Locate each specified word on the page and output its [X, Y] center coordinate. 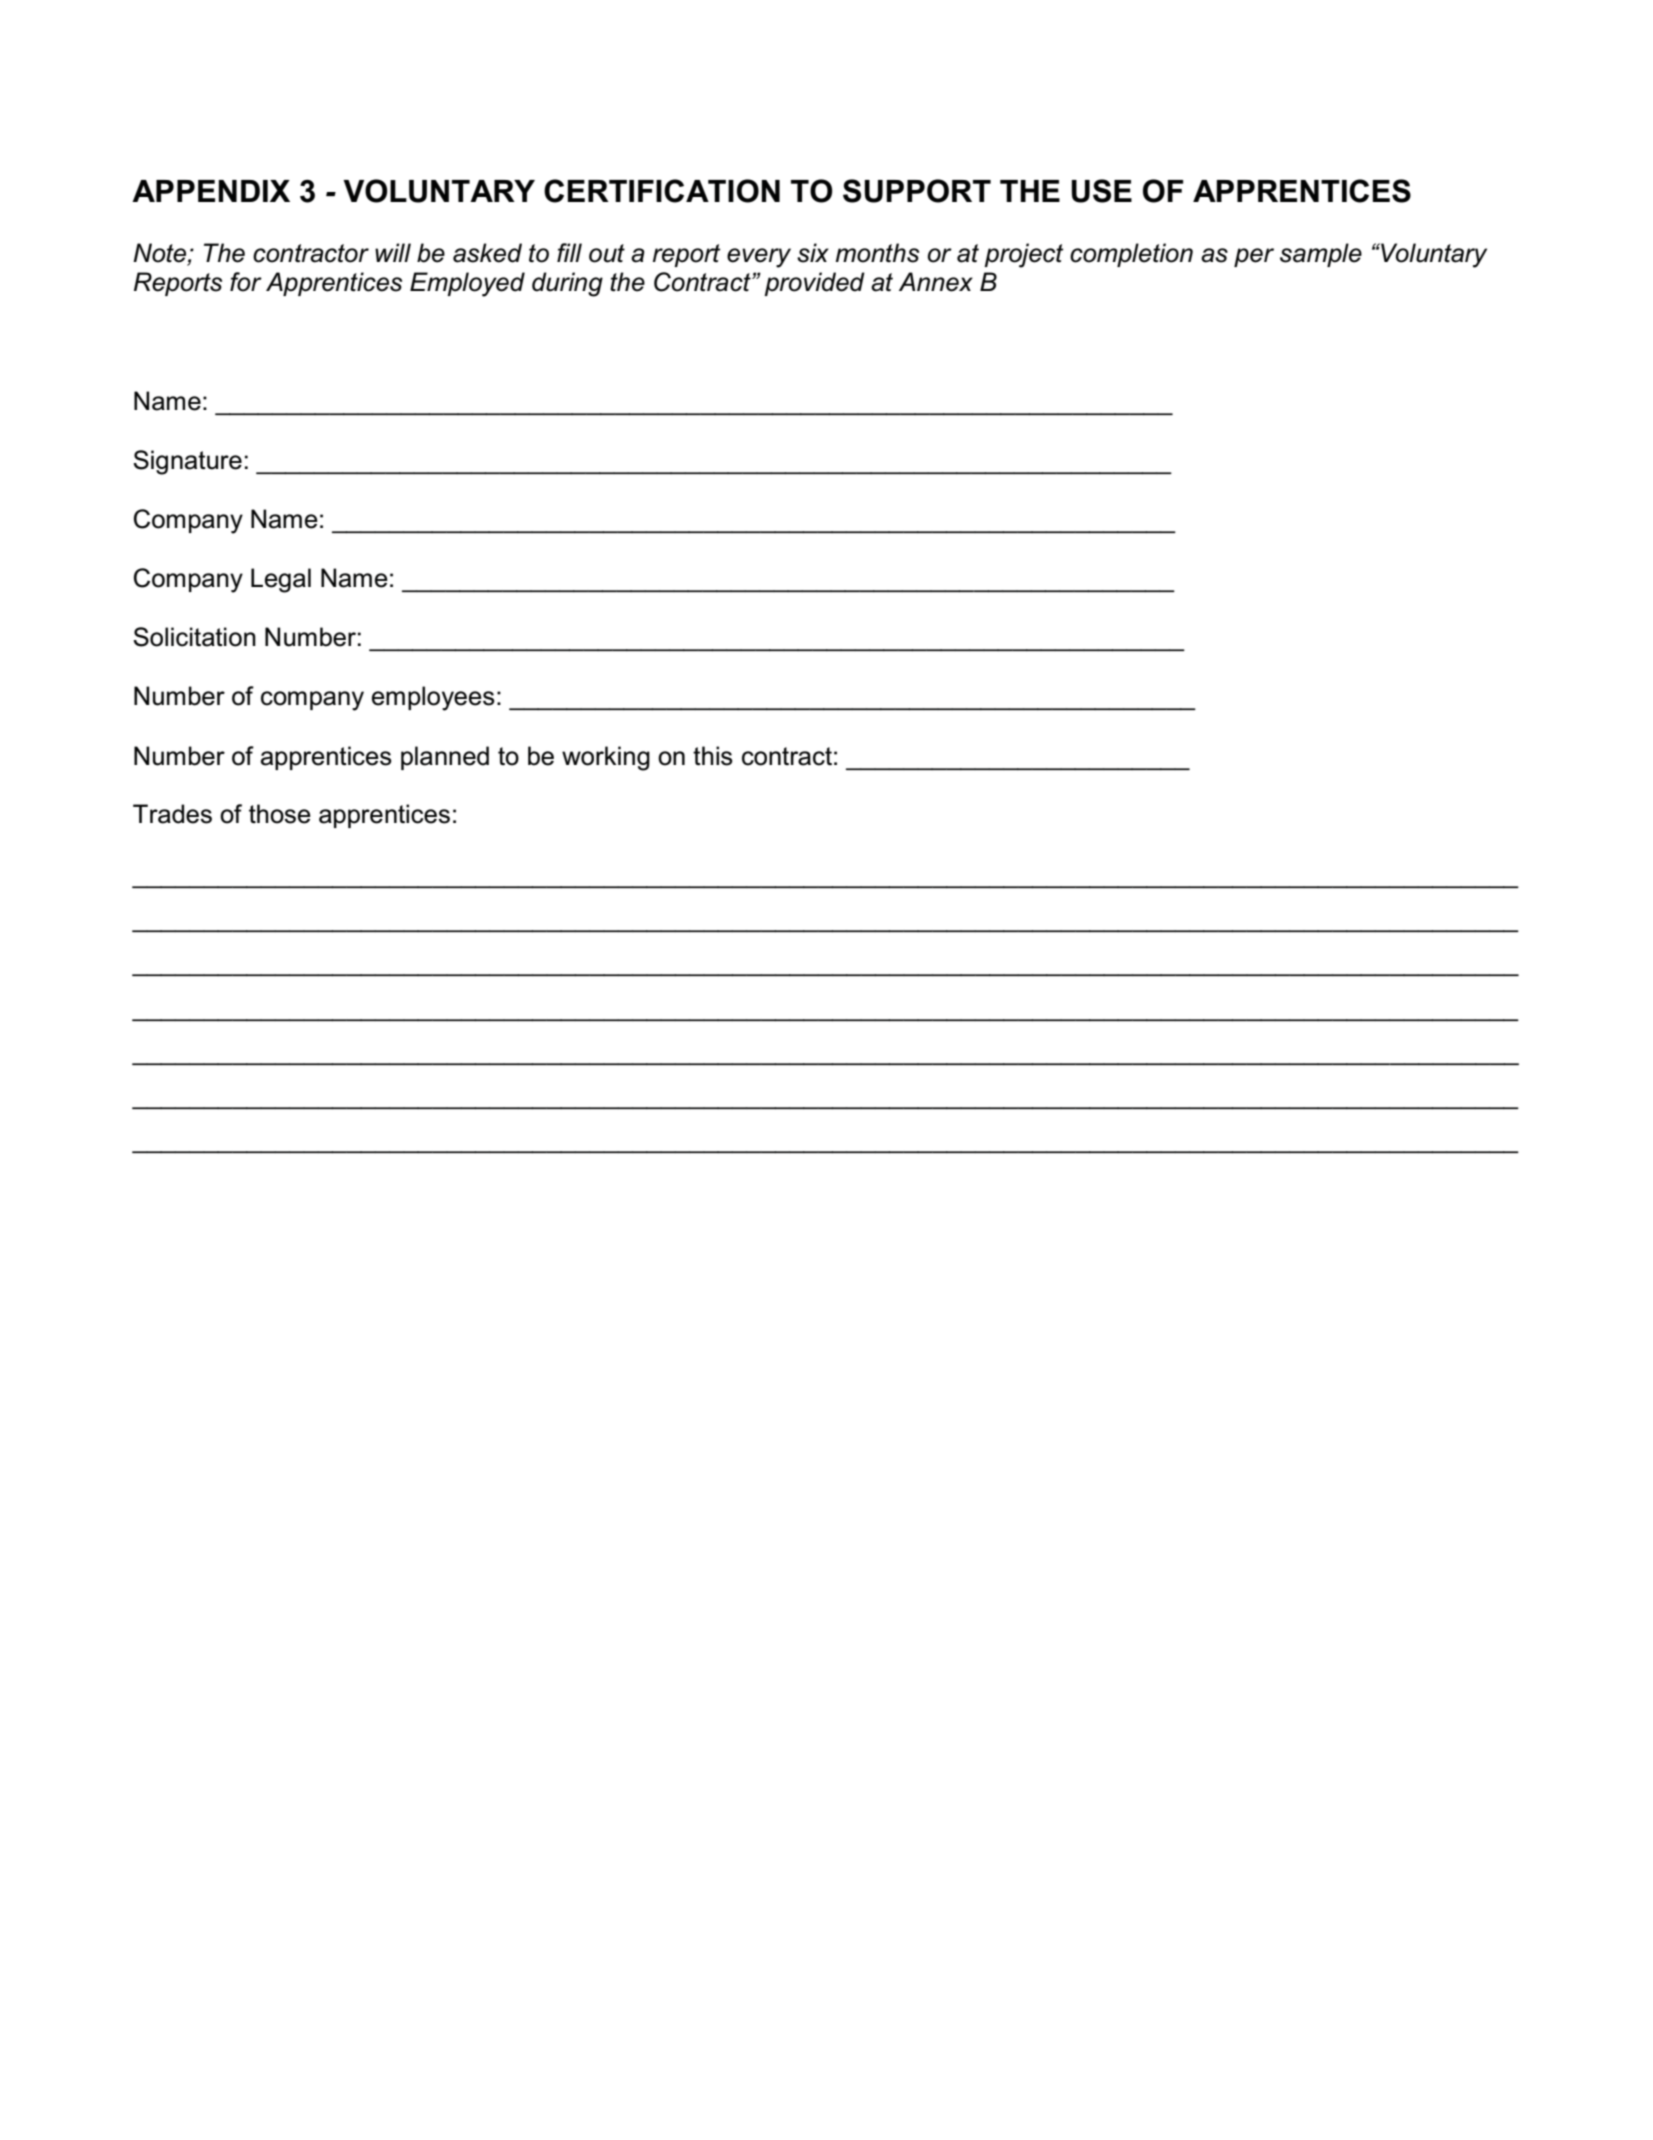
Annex [936, 282]
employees [433, 698]
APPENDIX [211, 191]
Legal [281, 580]
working [606, 758]
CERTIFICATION [662, 191]
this [713, 756]
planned [445, 758]
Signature [187, 462]
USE [1101, 191]
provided [814, 284]
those [280, 814]
